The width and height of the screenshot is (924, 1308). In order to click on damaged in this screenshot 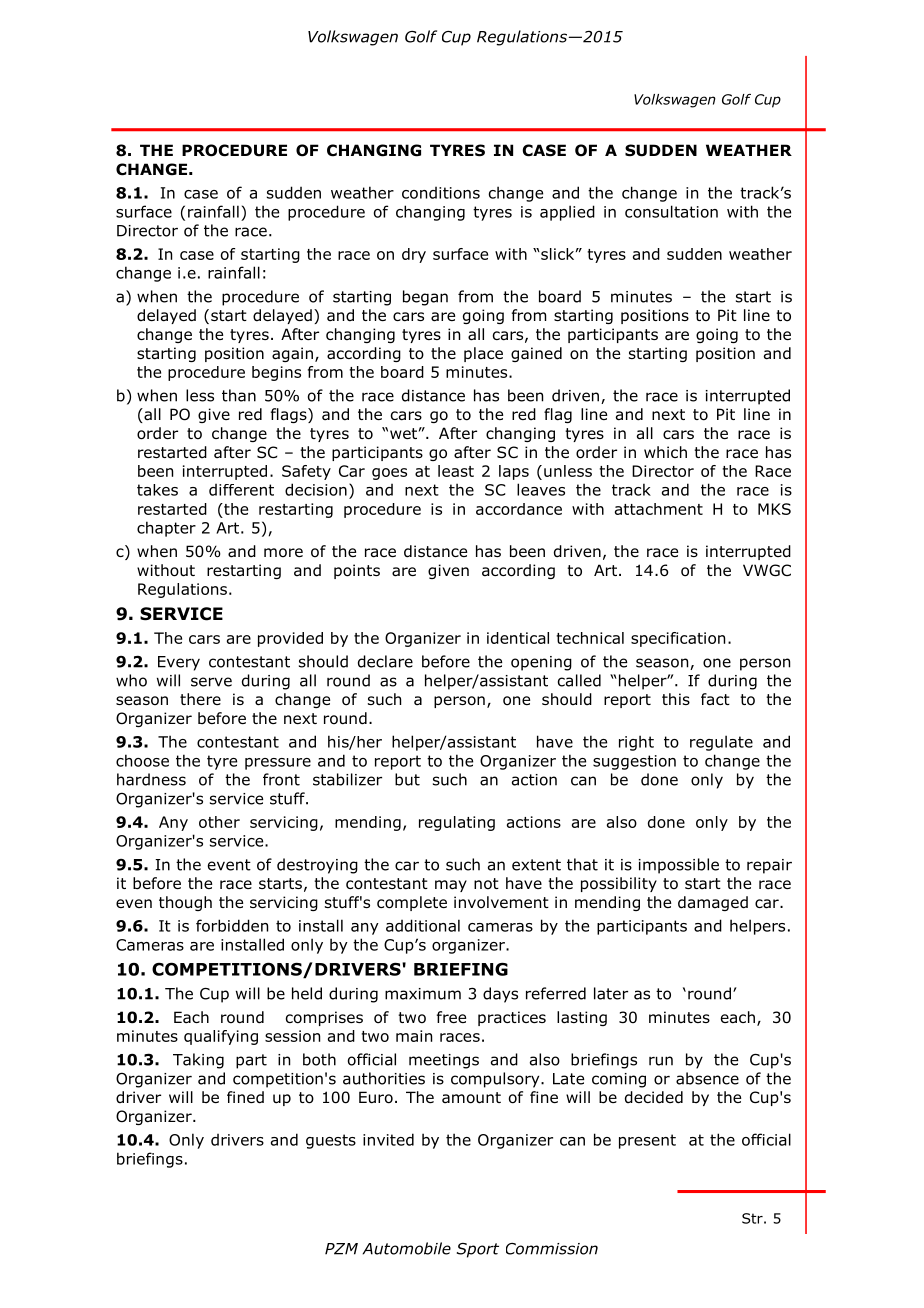, I will do `click(713, 903)`.
